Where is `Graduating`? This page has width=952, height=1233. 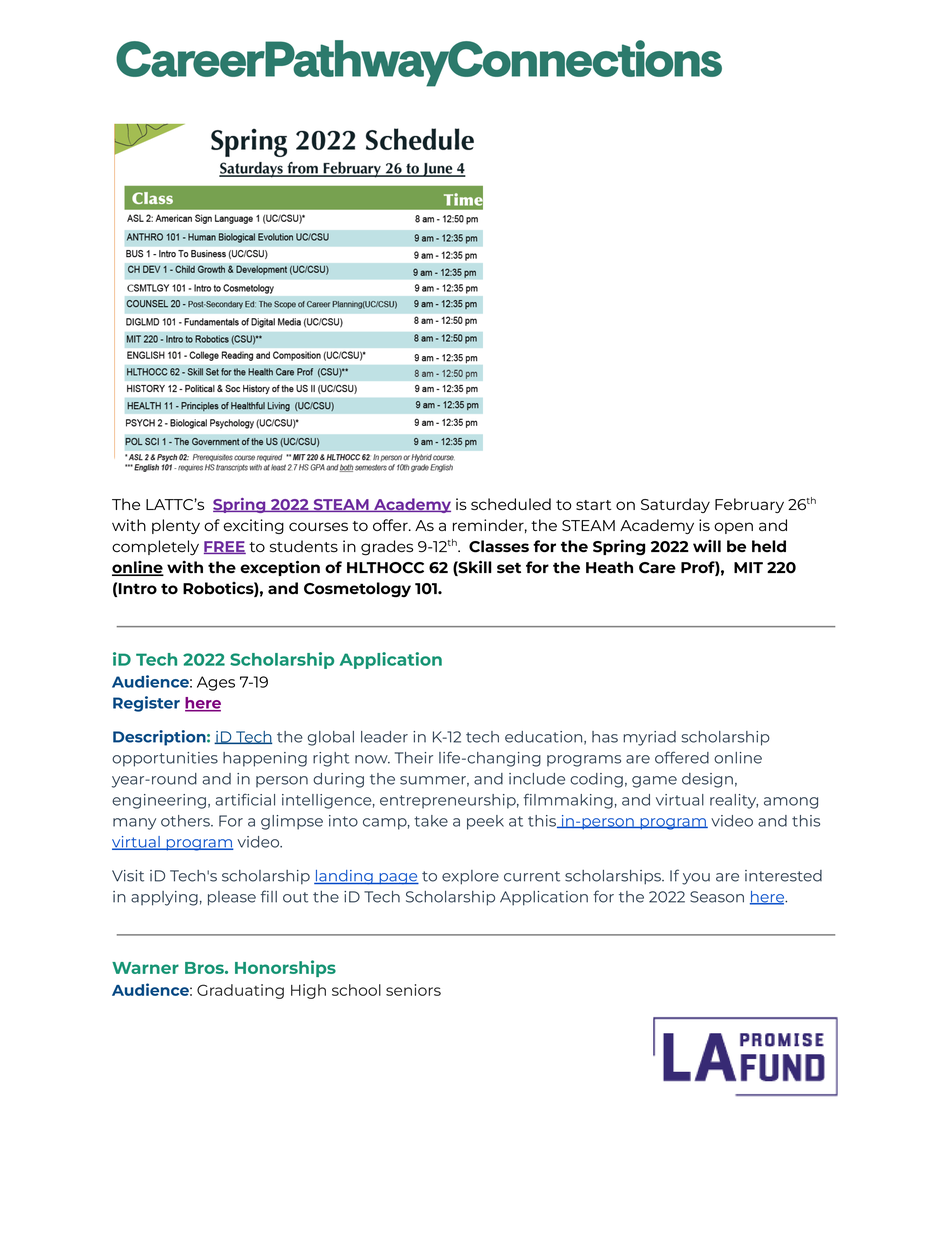
Graduating is located at coordinates (240, 991).
